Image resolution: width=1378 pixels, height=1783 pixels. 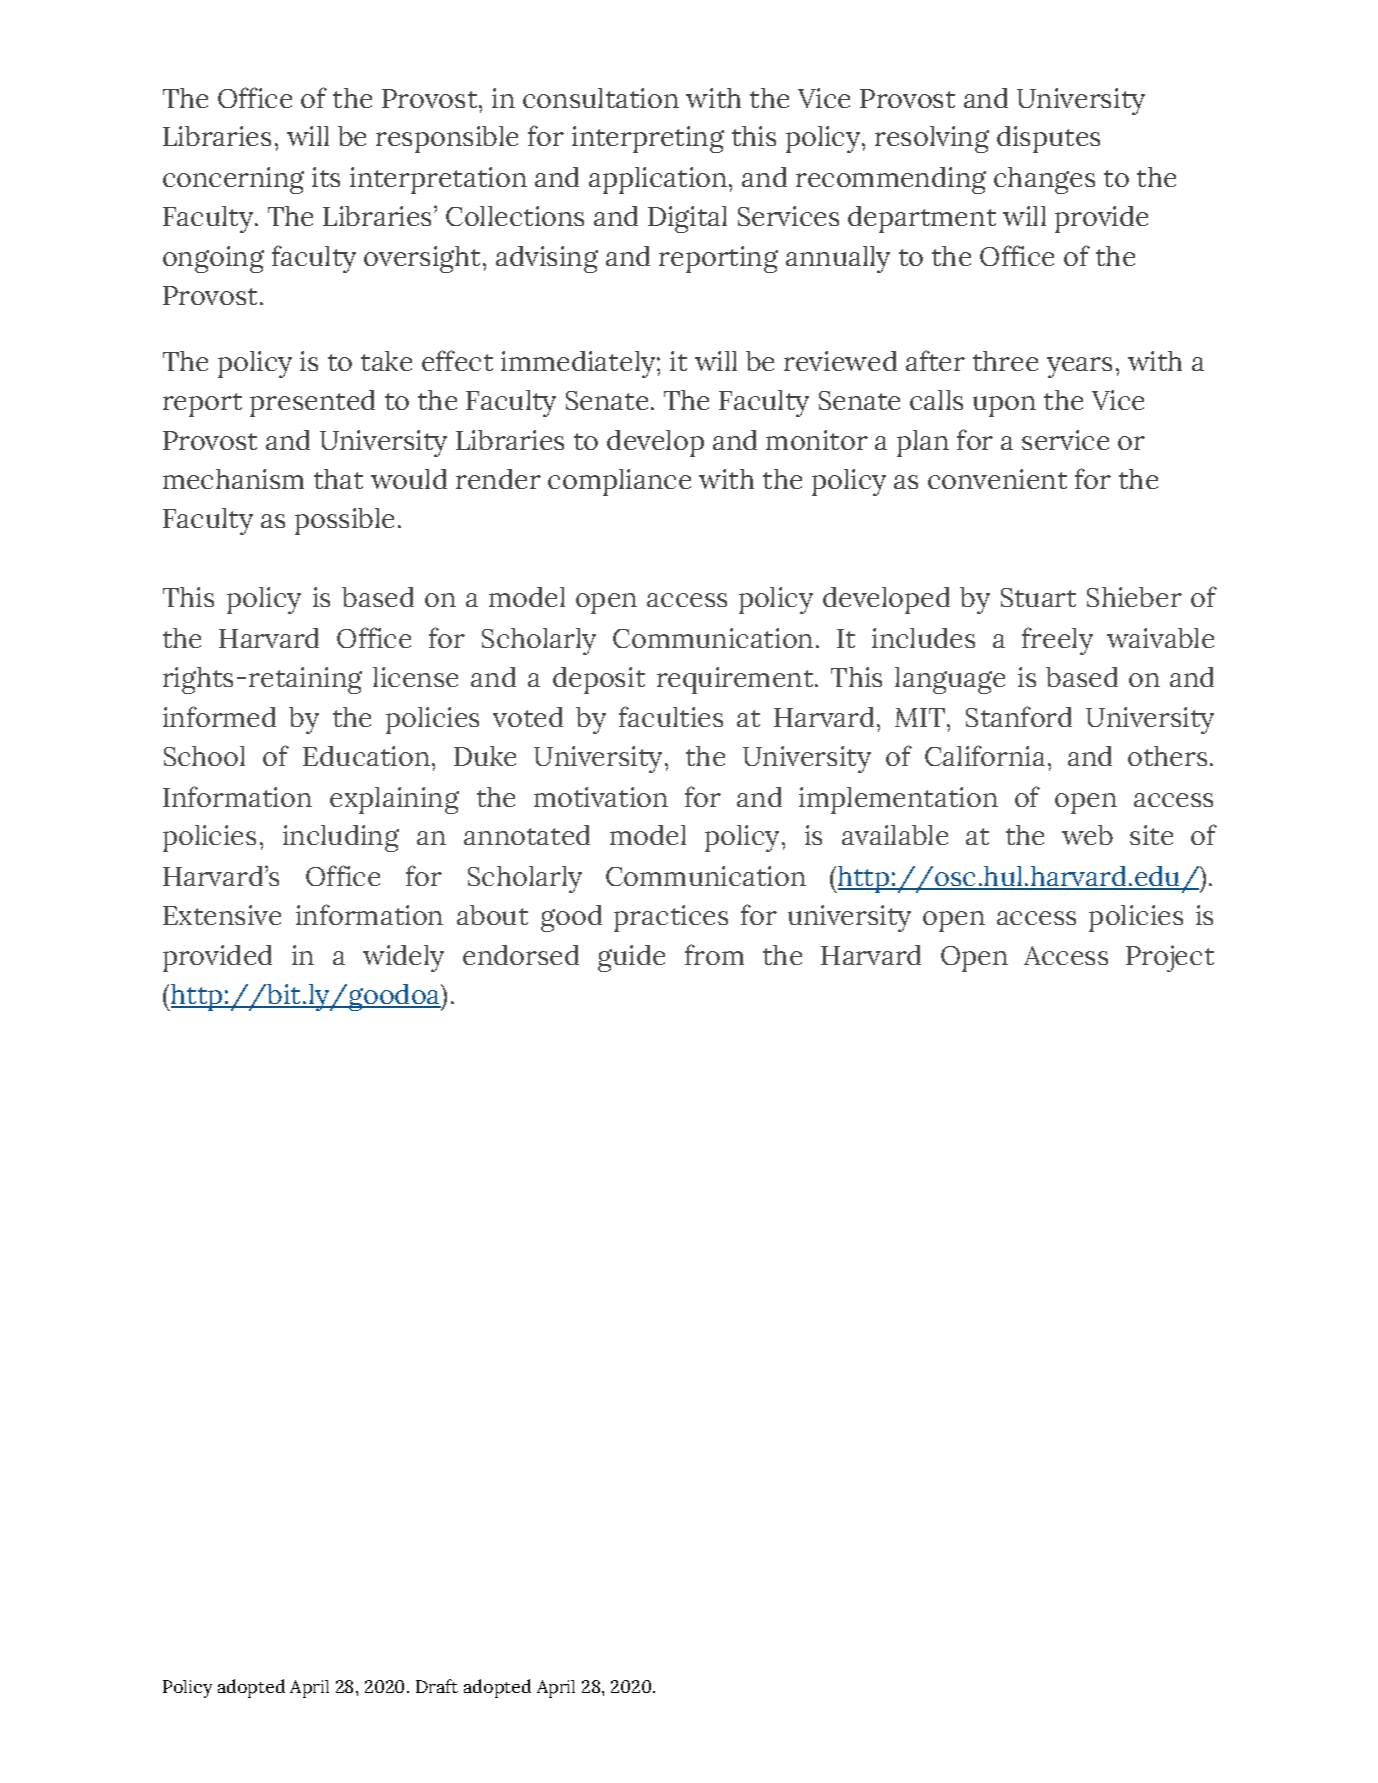 I want to click on its, so click(x=326, y=177).
